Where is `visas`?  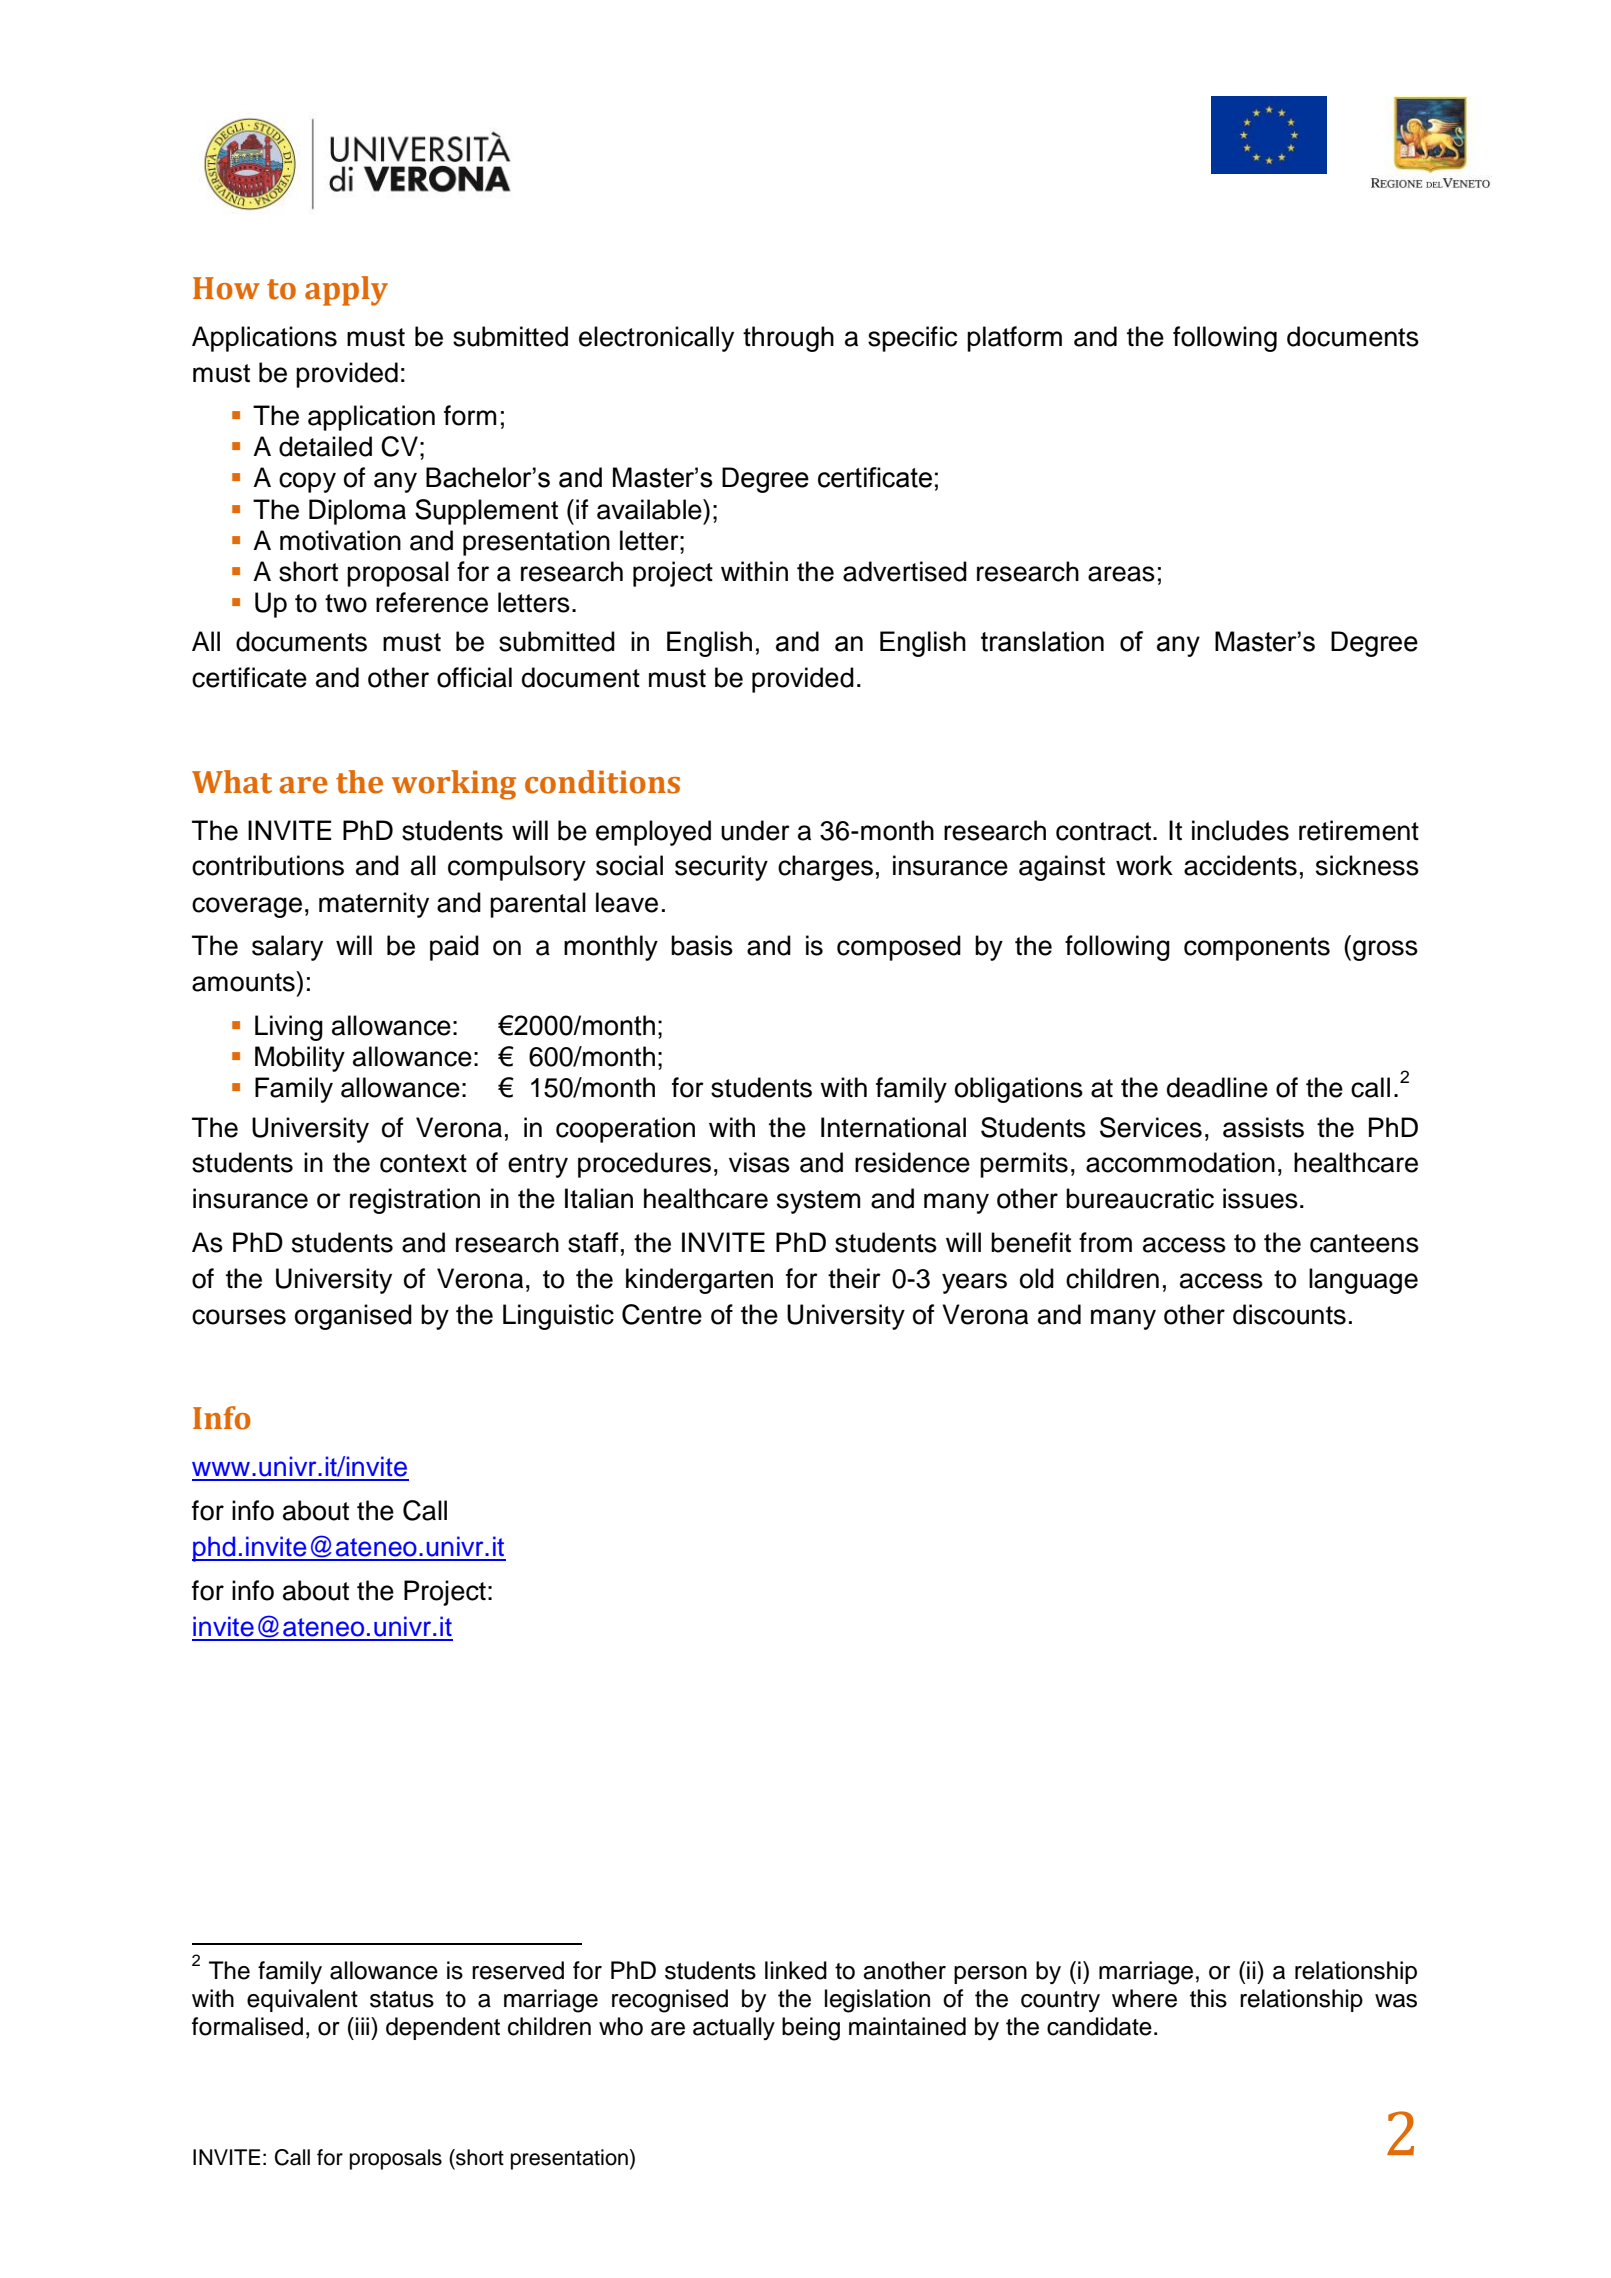
visas is located at coordinates (759, 1162).
